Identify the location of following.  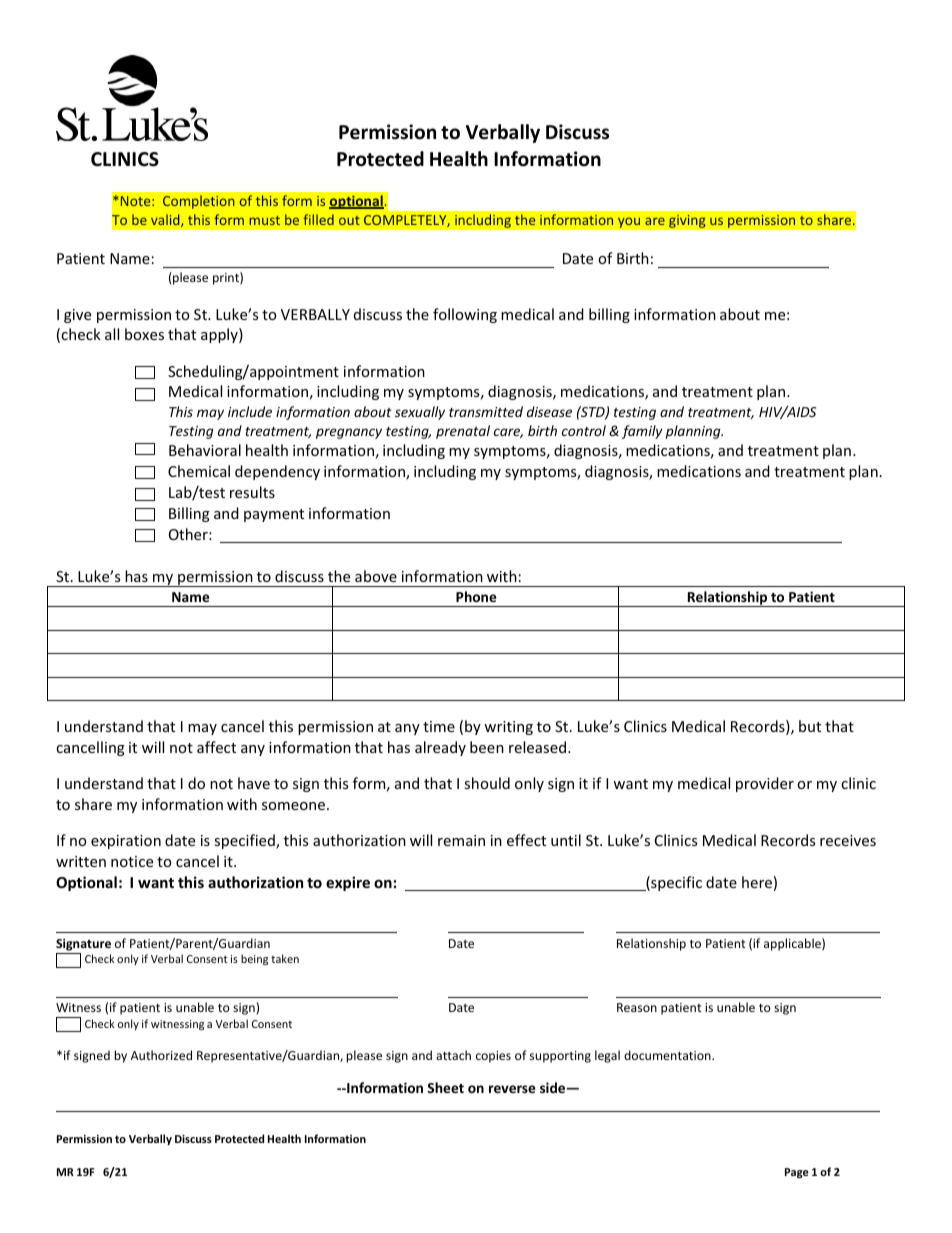
(465, 315).
